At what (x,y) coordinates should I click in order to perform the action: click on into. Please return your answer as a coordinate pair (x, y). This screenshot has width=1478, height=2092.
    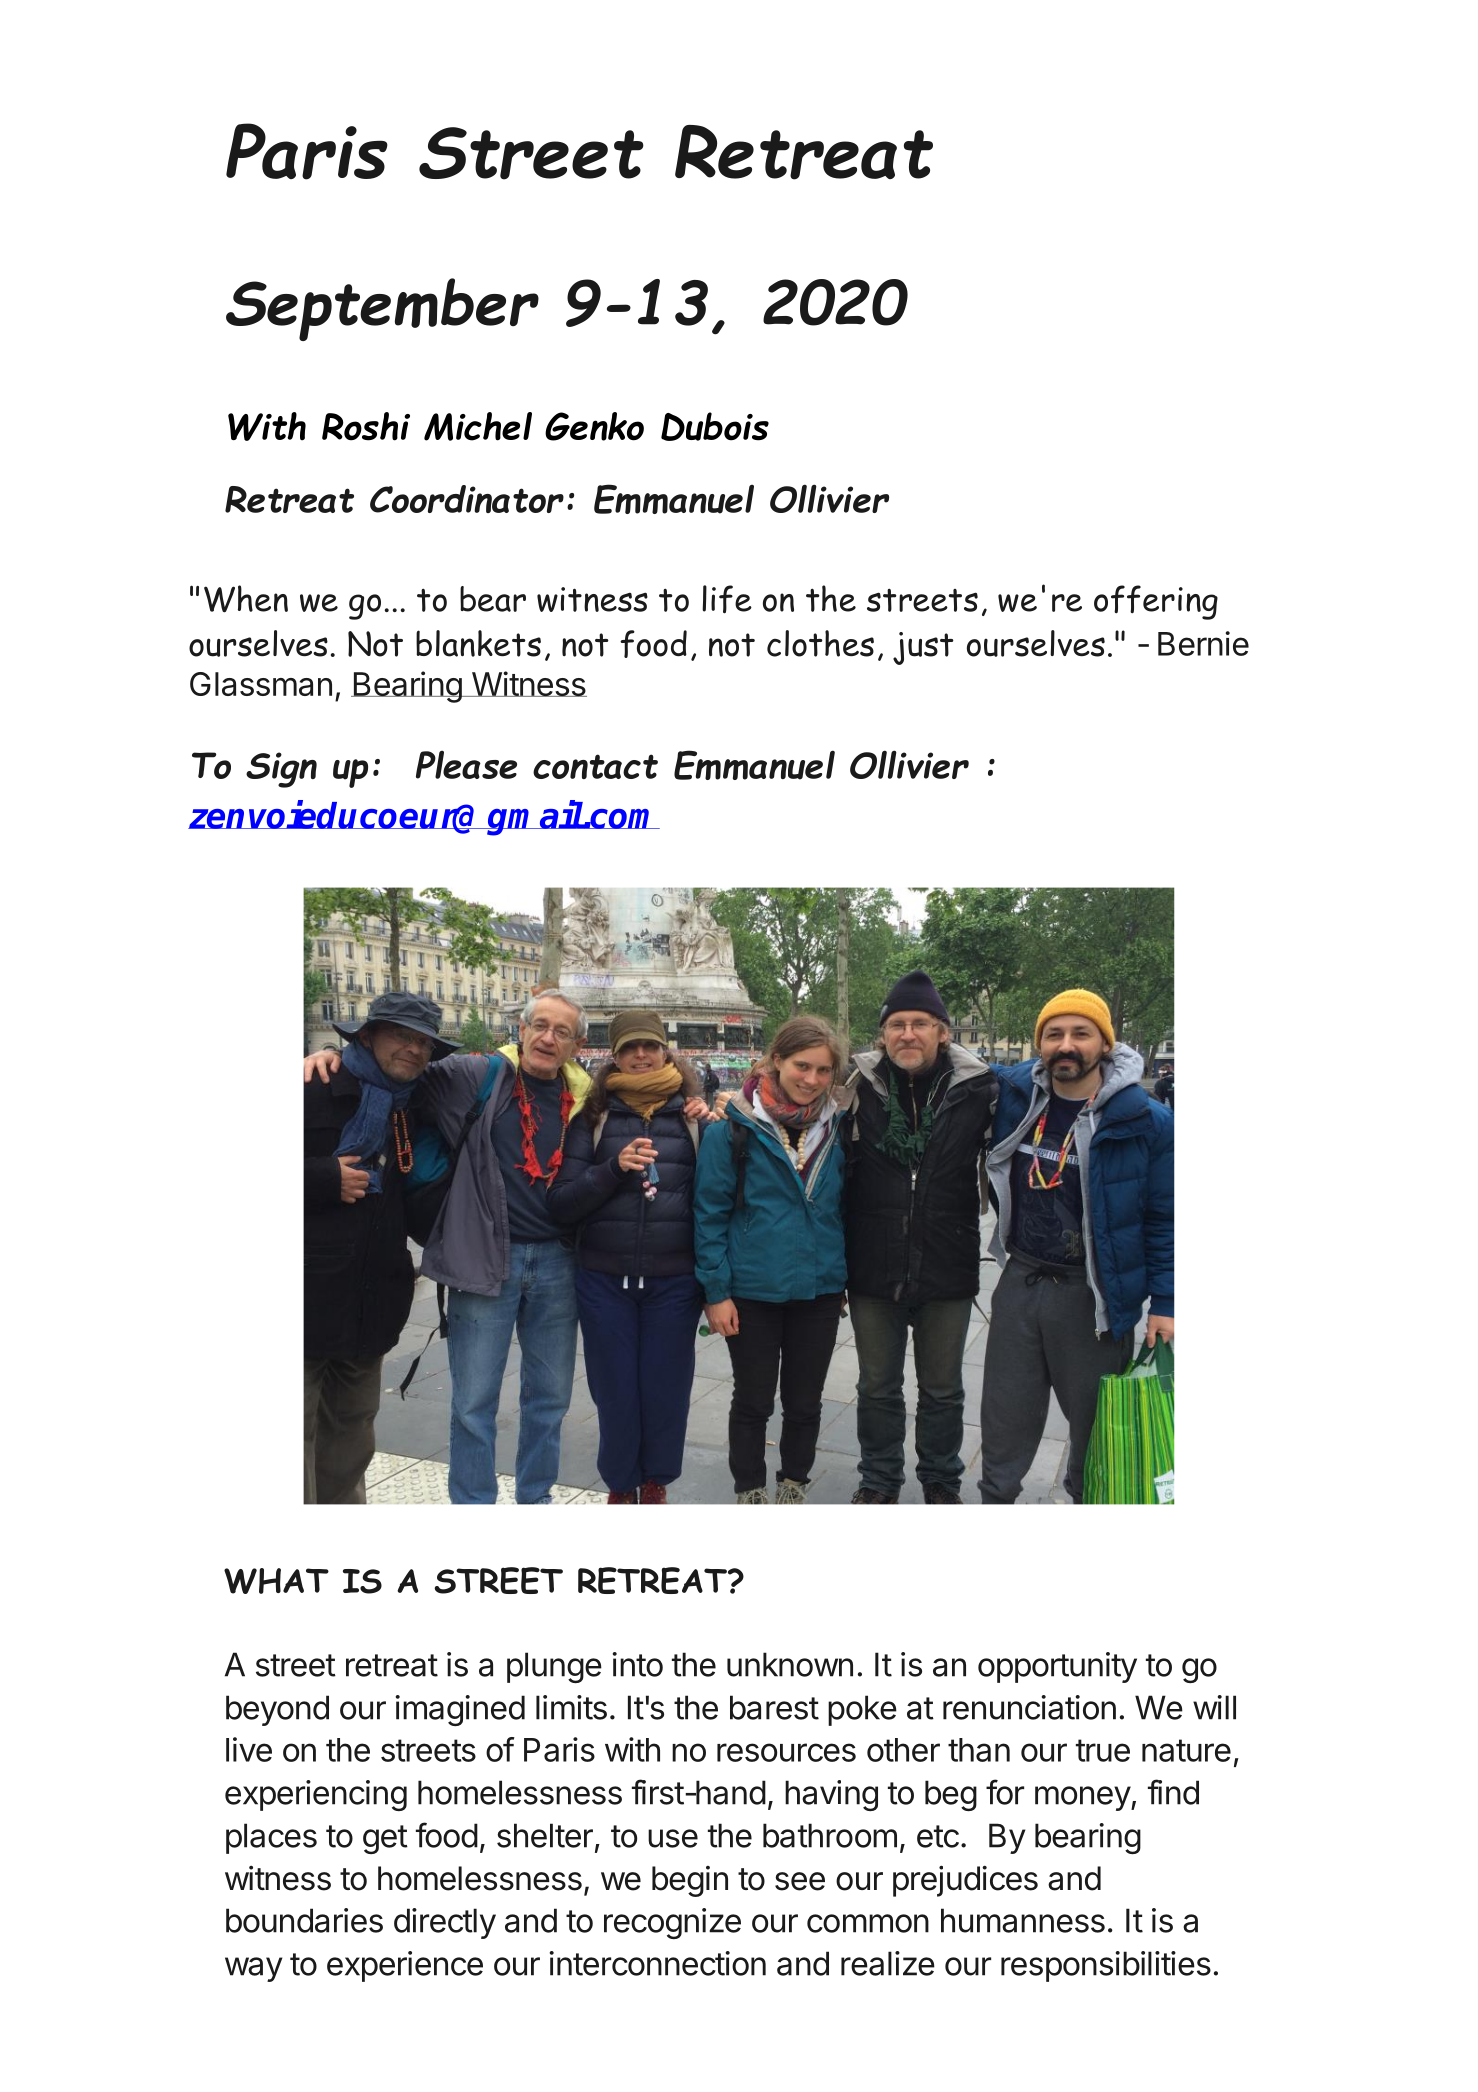
    Looking at the image, I should click on (638, 1664).
